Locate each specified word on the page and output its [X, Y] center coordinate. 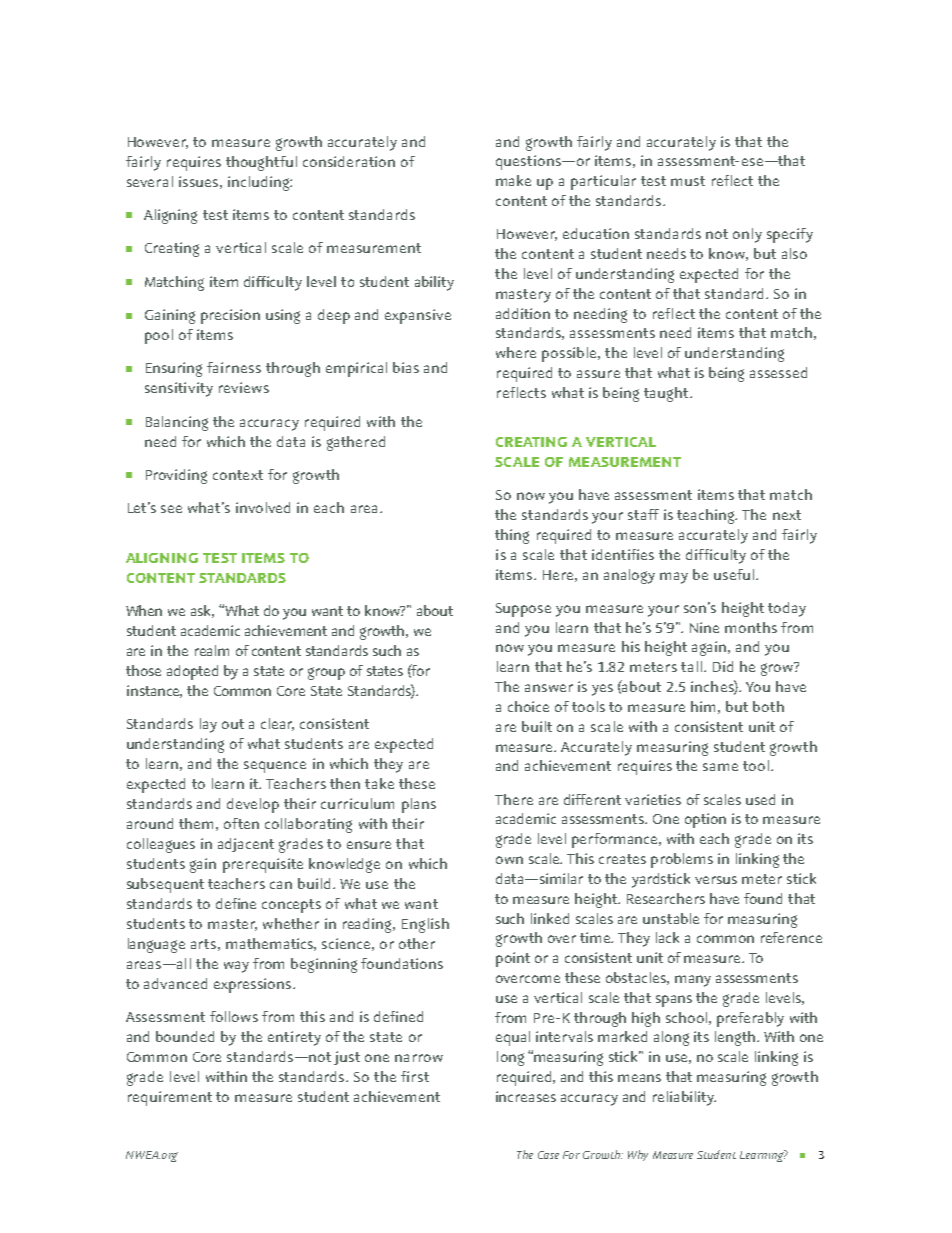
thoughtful [261, 163]
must [688, 181]
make [513, 180]
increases [526, 1096]
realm [212, 650]
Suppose [523, 610]
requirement [170, 1098]
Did [723, 666]
